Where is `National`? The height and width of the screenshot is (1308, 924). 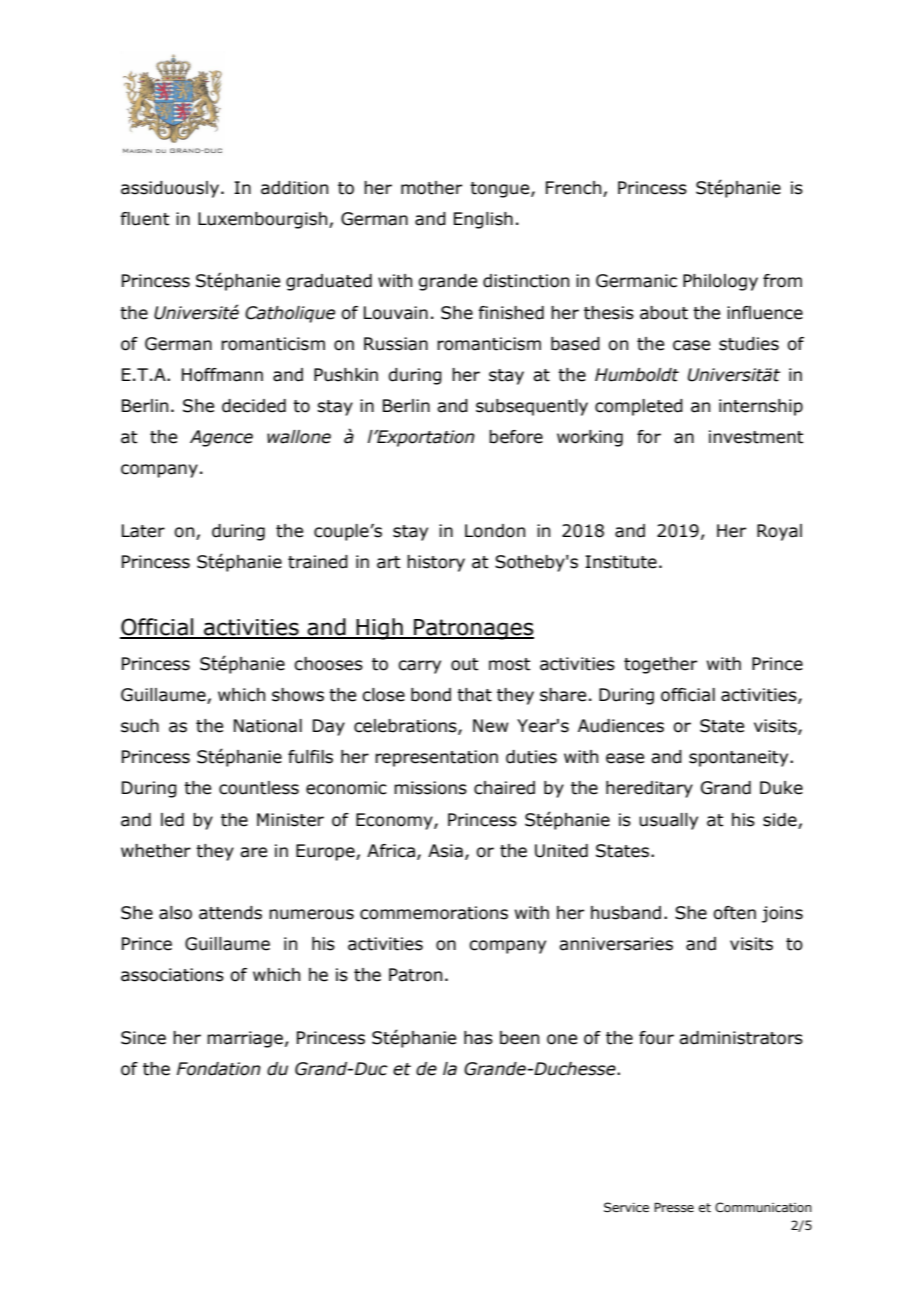
National is located at coordinates (268, 726).
